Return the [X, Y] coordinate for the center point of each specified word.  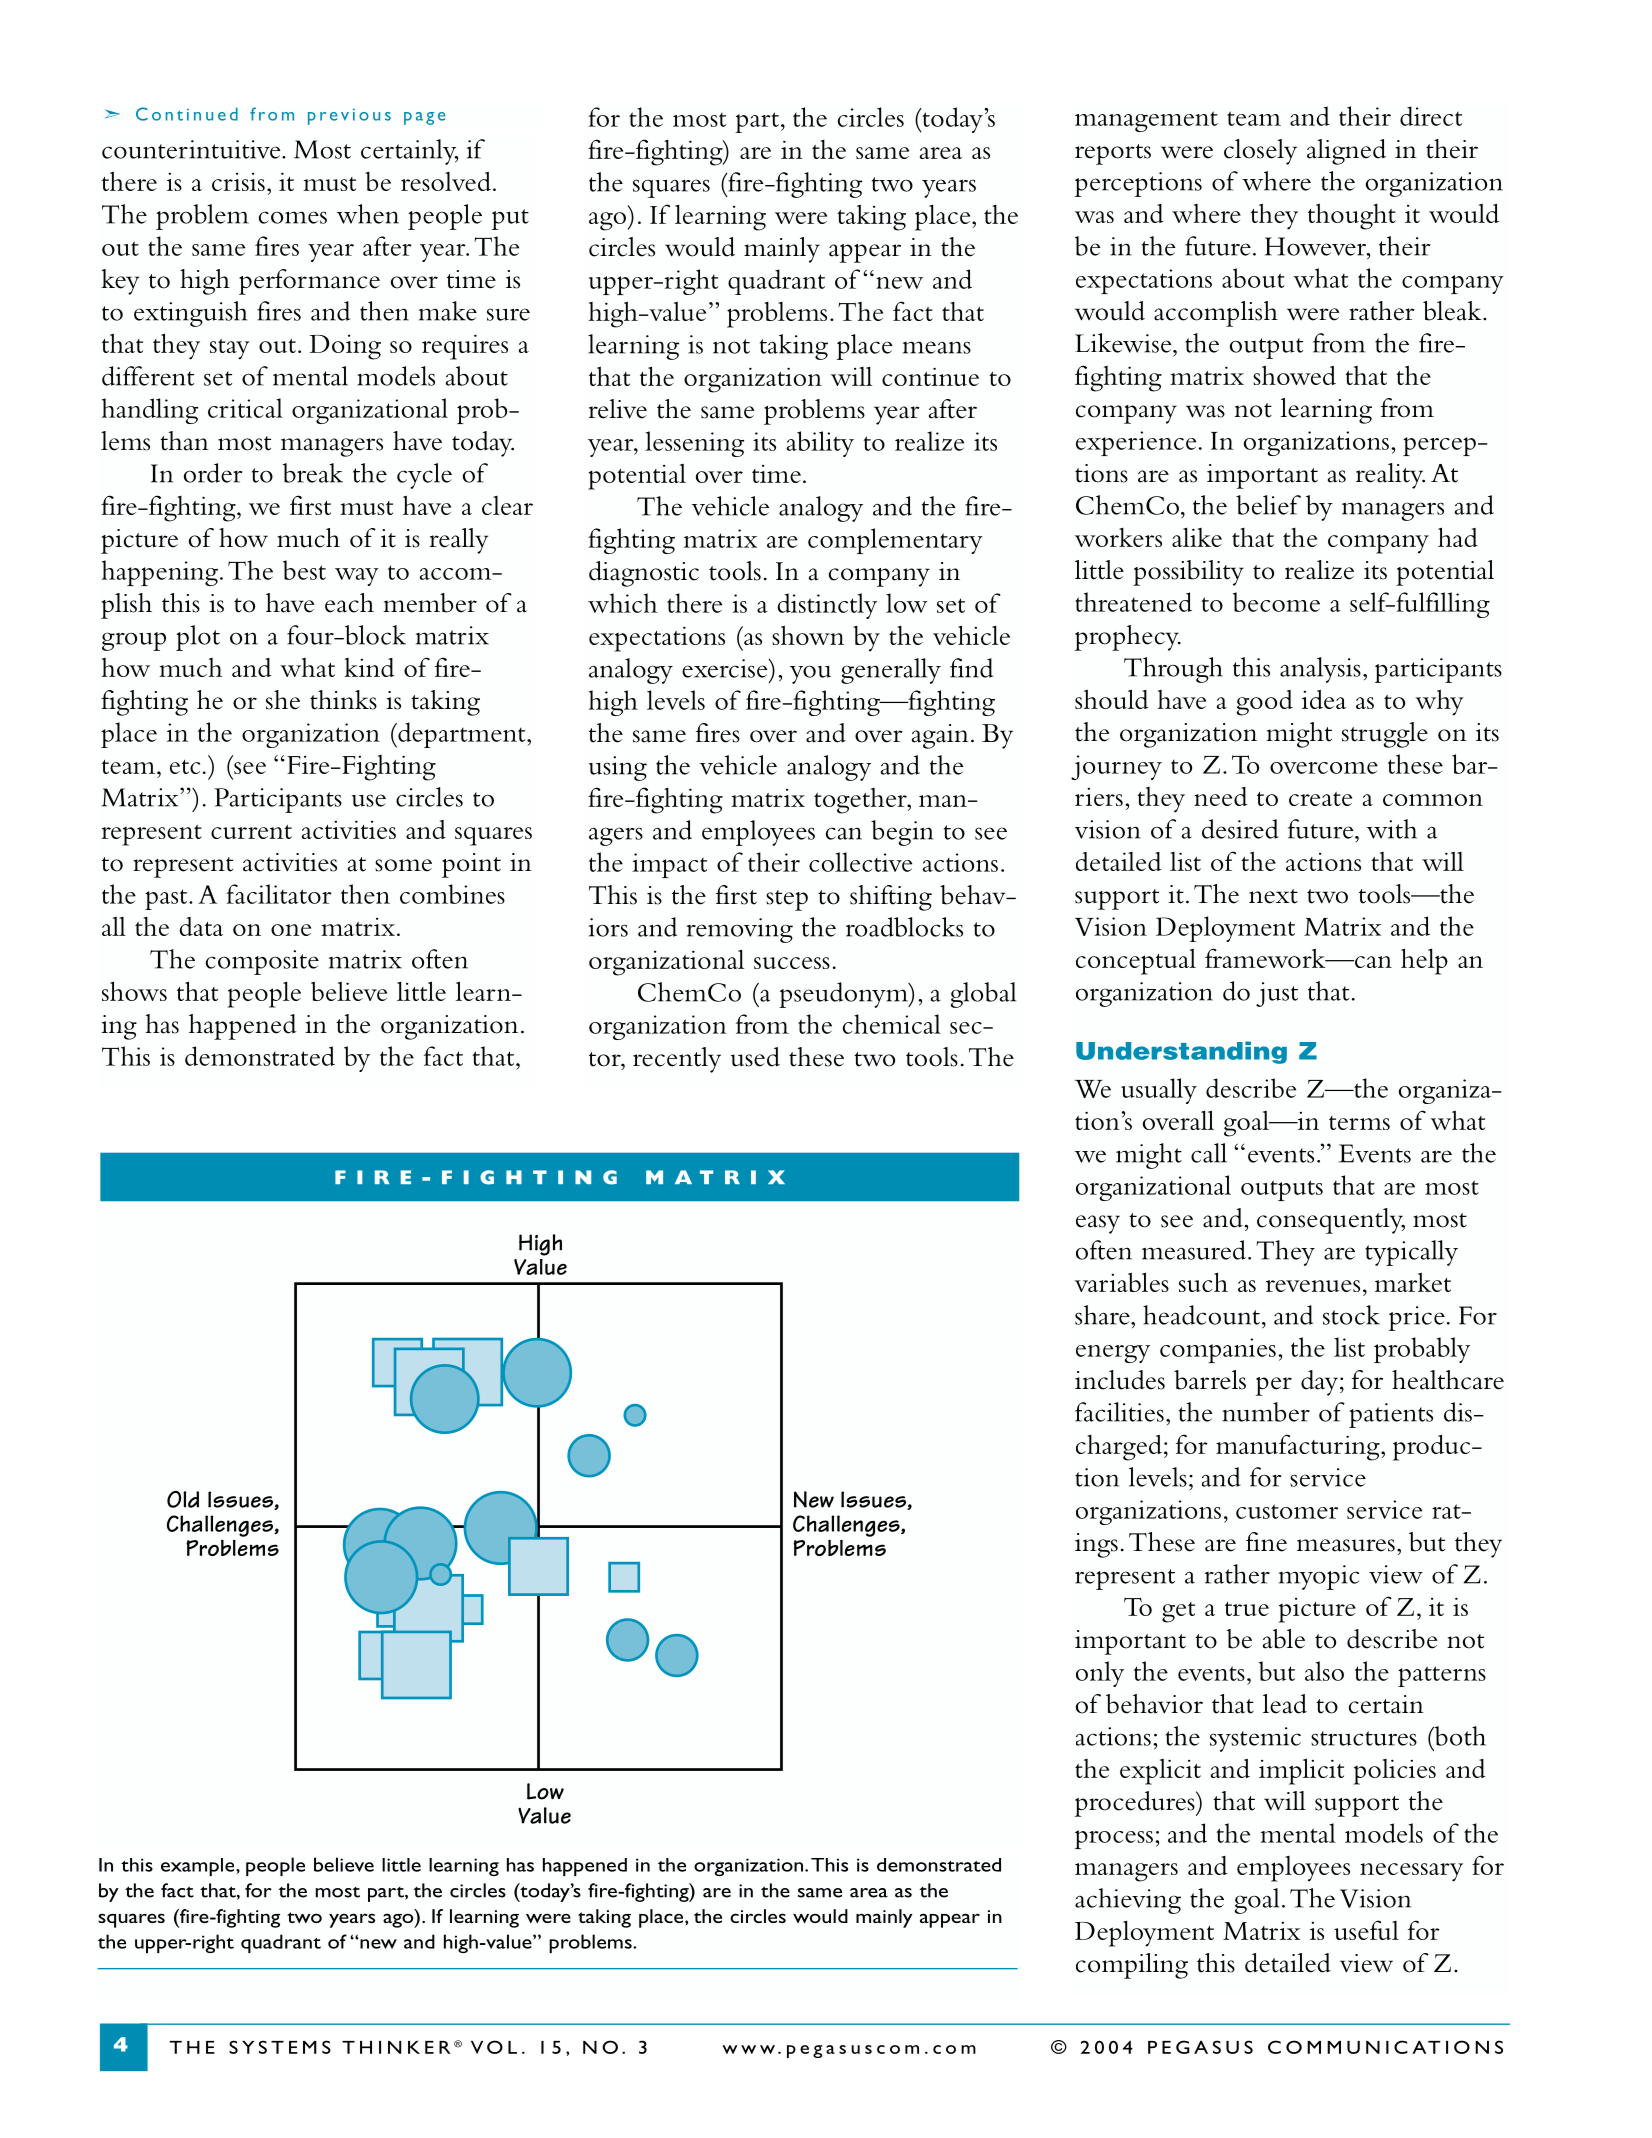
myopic [1319, 1577]
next [1273, 896]
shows [134, 991]
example [199, 1867]
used [755, 1057]
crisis [238, 182]
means [937, 347]
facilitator [279, 894]
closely [1260, 152]
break [313, 473]
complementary [895, 541]
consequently [1331, 1221]
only [1100, 1674]
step [787, 900]
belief [1268, 505]
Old [183, 1499]
